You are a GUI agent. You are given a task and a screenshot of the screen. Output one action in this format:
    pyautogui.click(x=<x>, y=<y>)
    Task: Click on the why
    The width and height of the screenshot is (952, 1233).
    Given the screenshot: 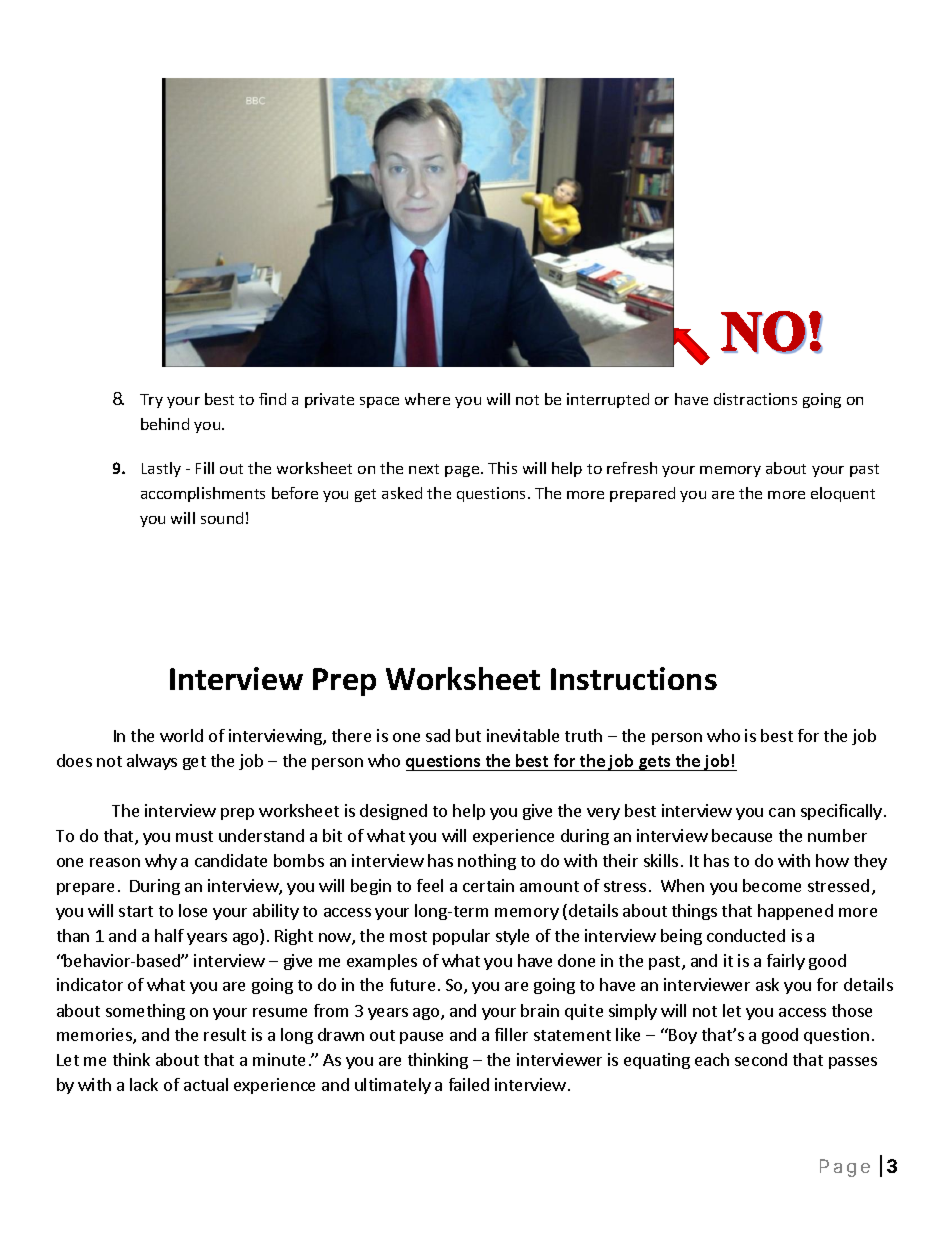 What is the action you would take?
    pyautogui.click(x=161, y=862)
